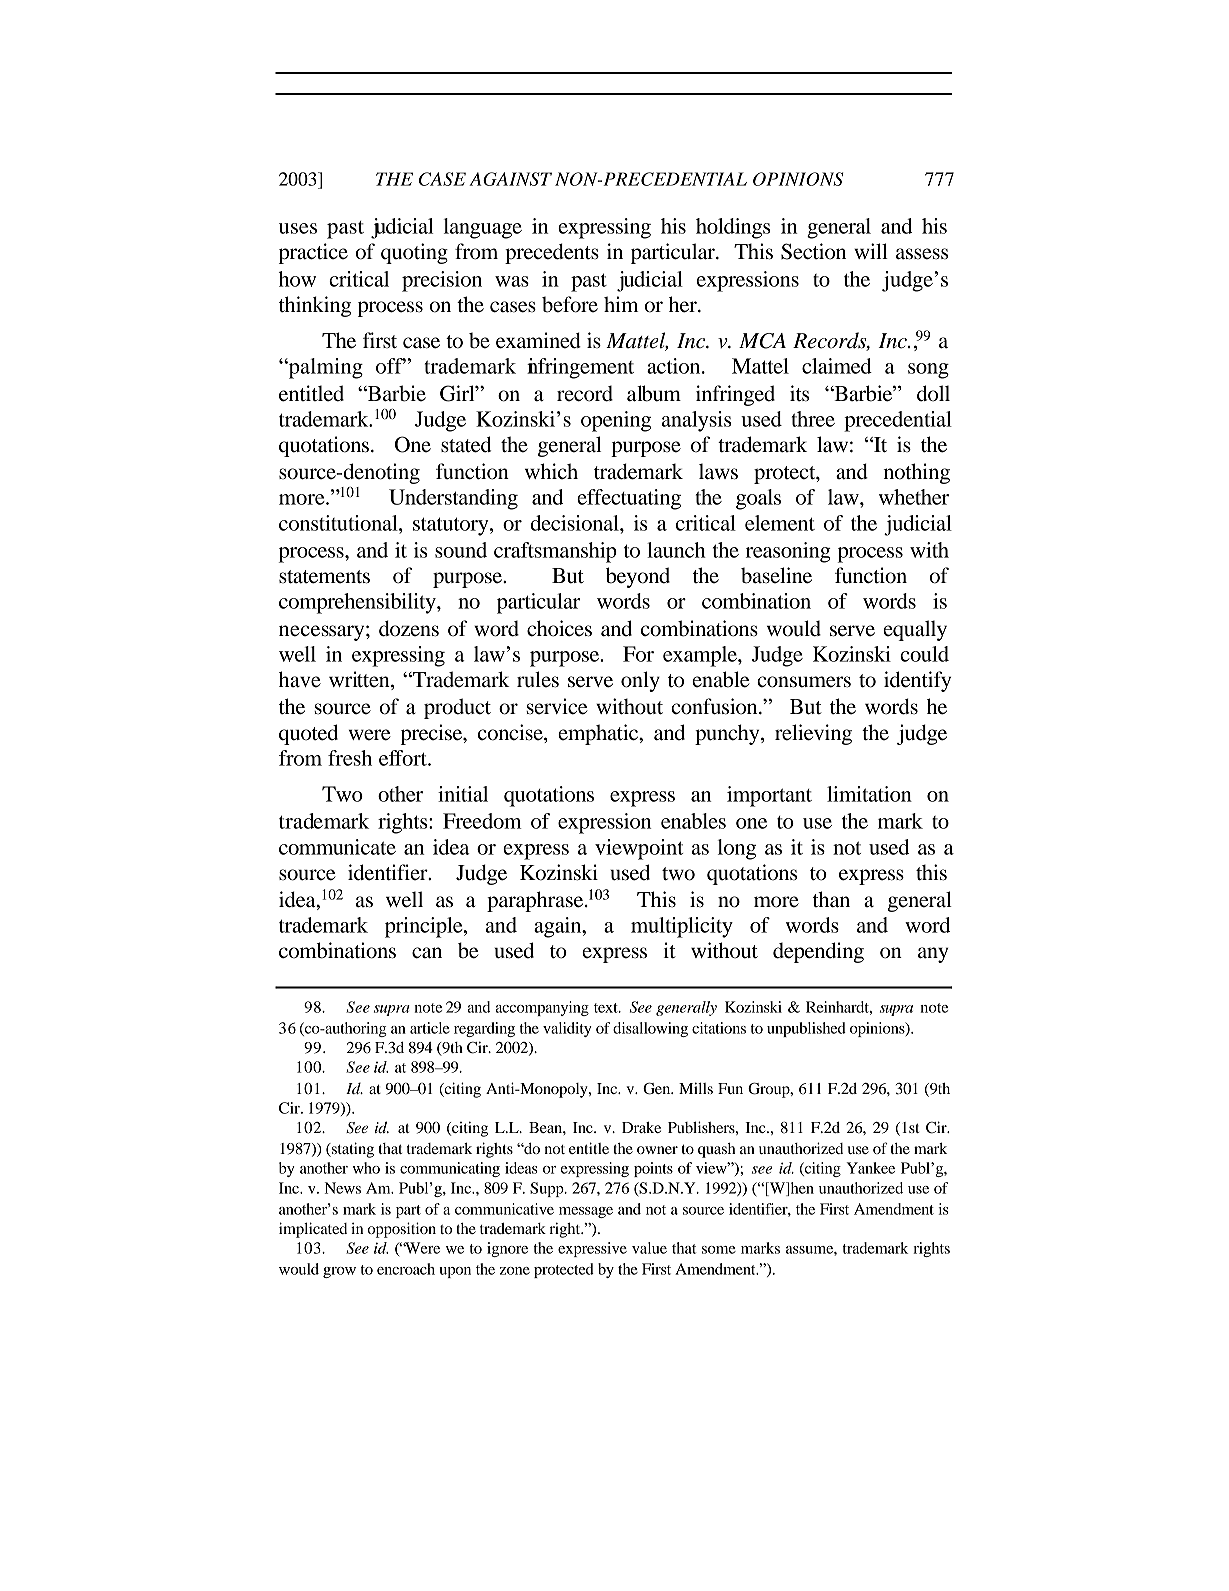  Describe the element at coordinates (818, 952) in the screenshot. I see `depending` at that location.
